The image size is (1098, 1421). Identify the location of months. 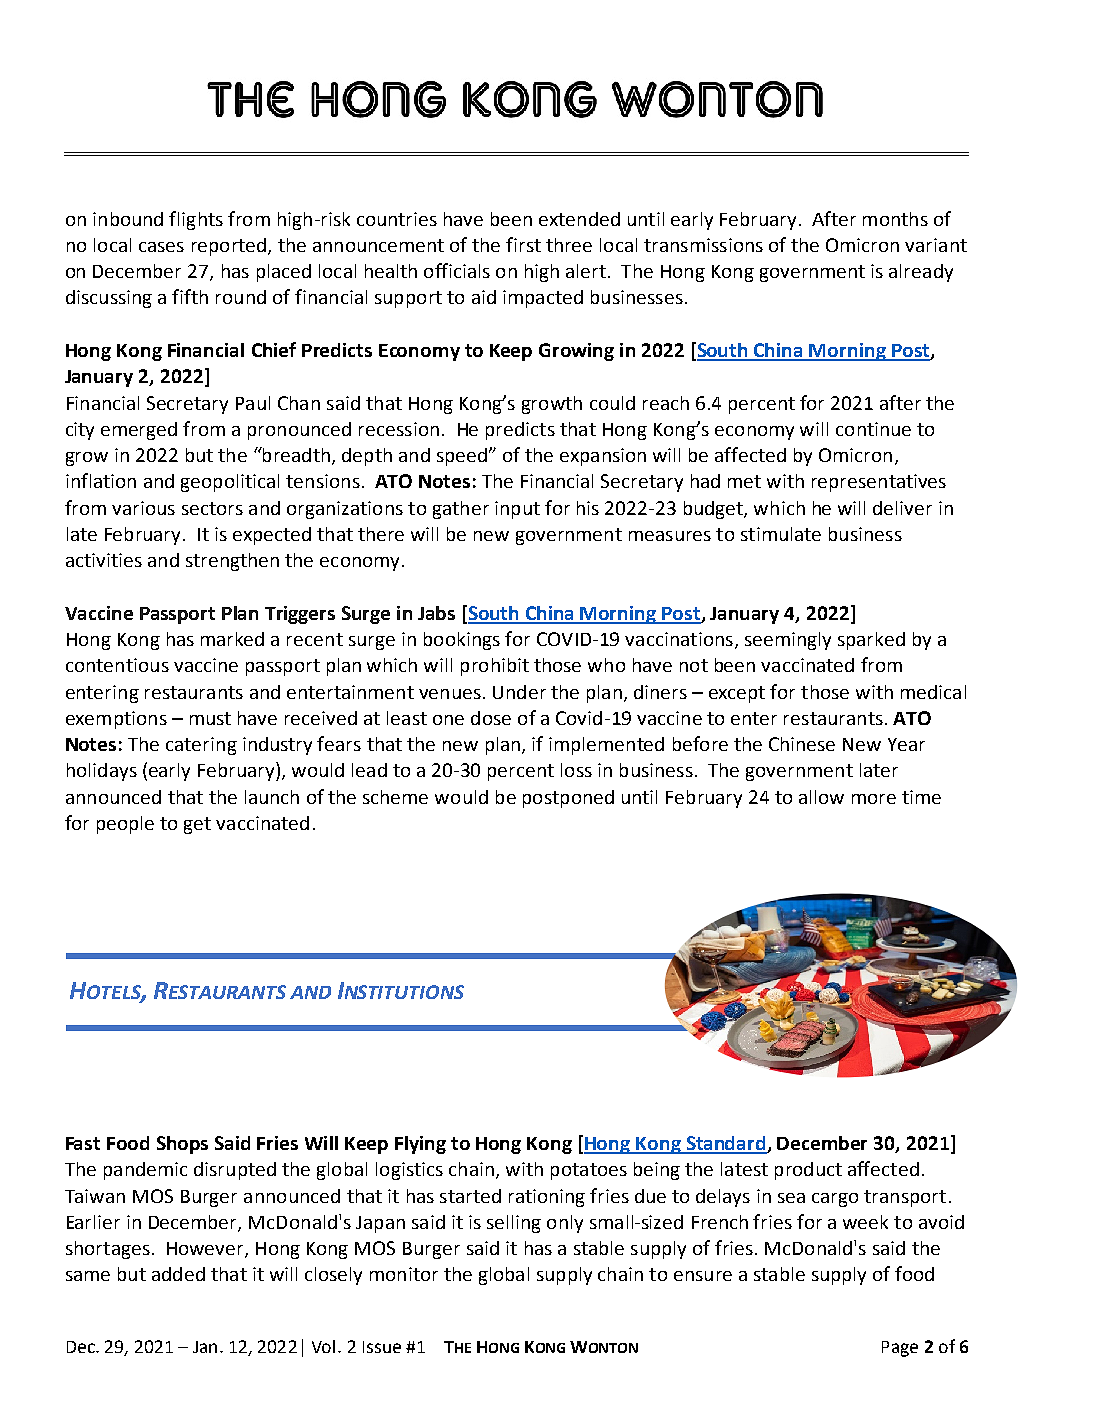
(895, 219).
